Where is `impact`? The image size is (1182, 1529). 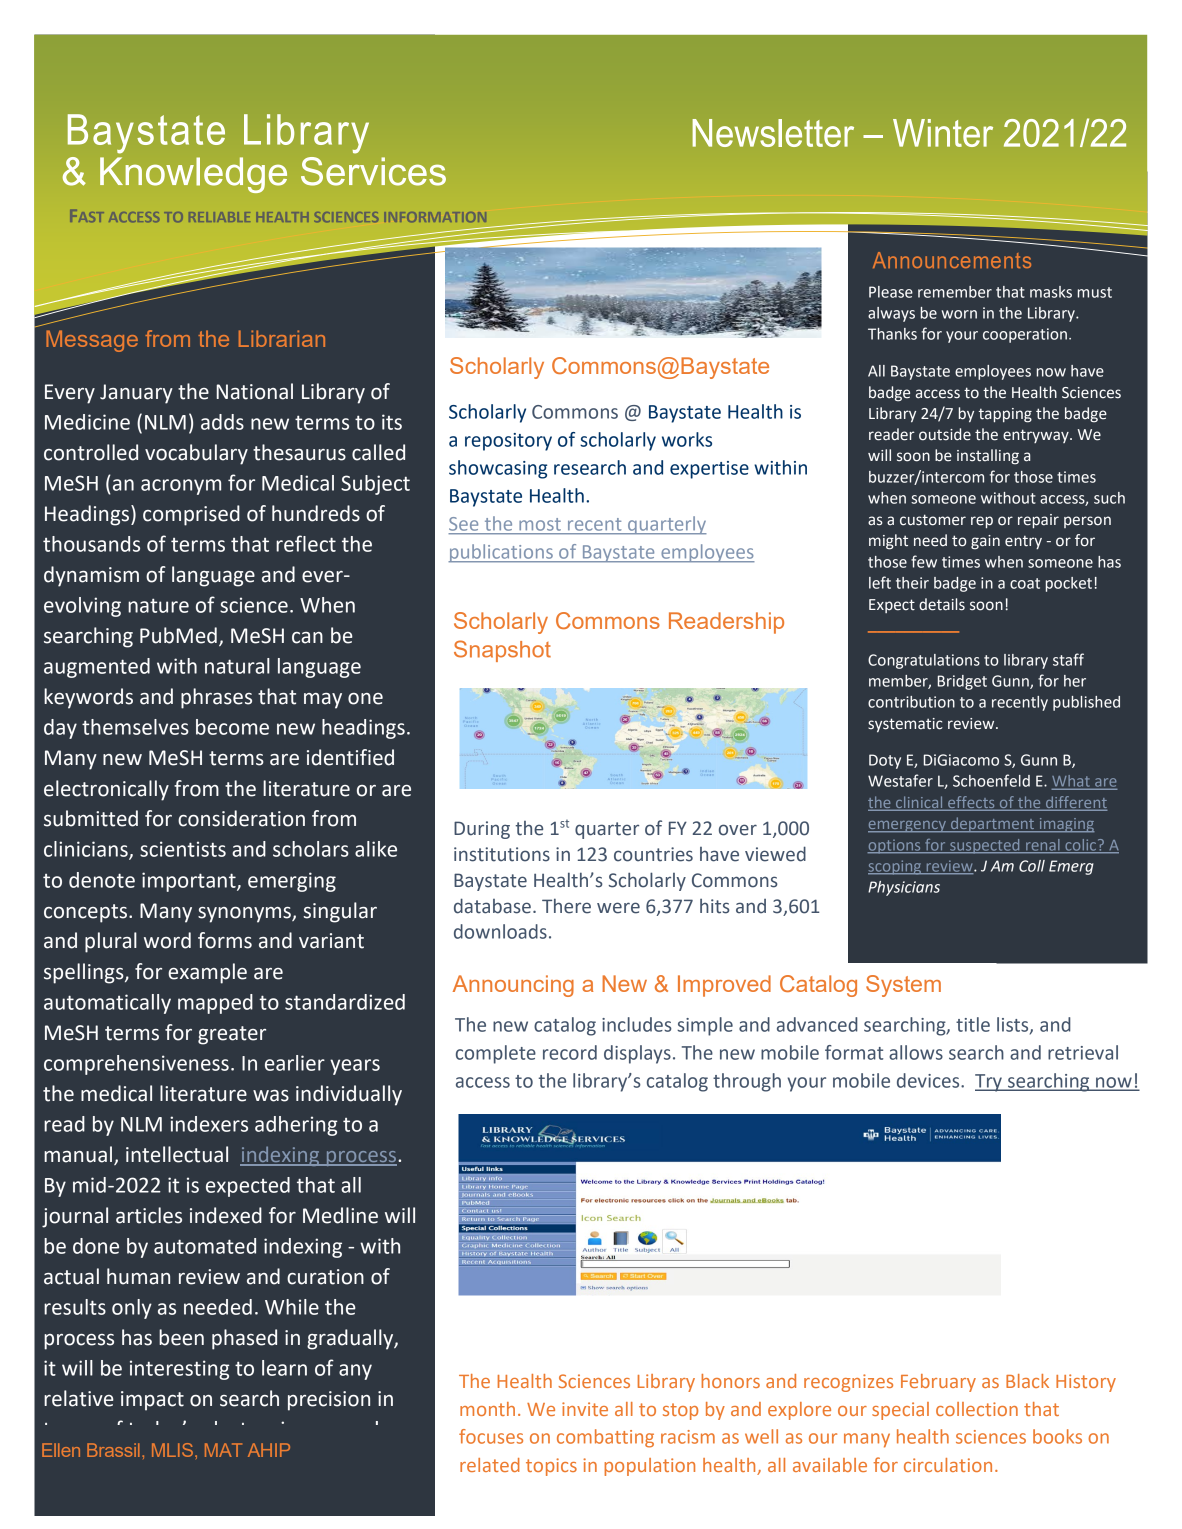
impact is located at coordinates (152, 1401).
